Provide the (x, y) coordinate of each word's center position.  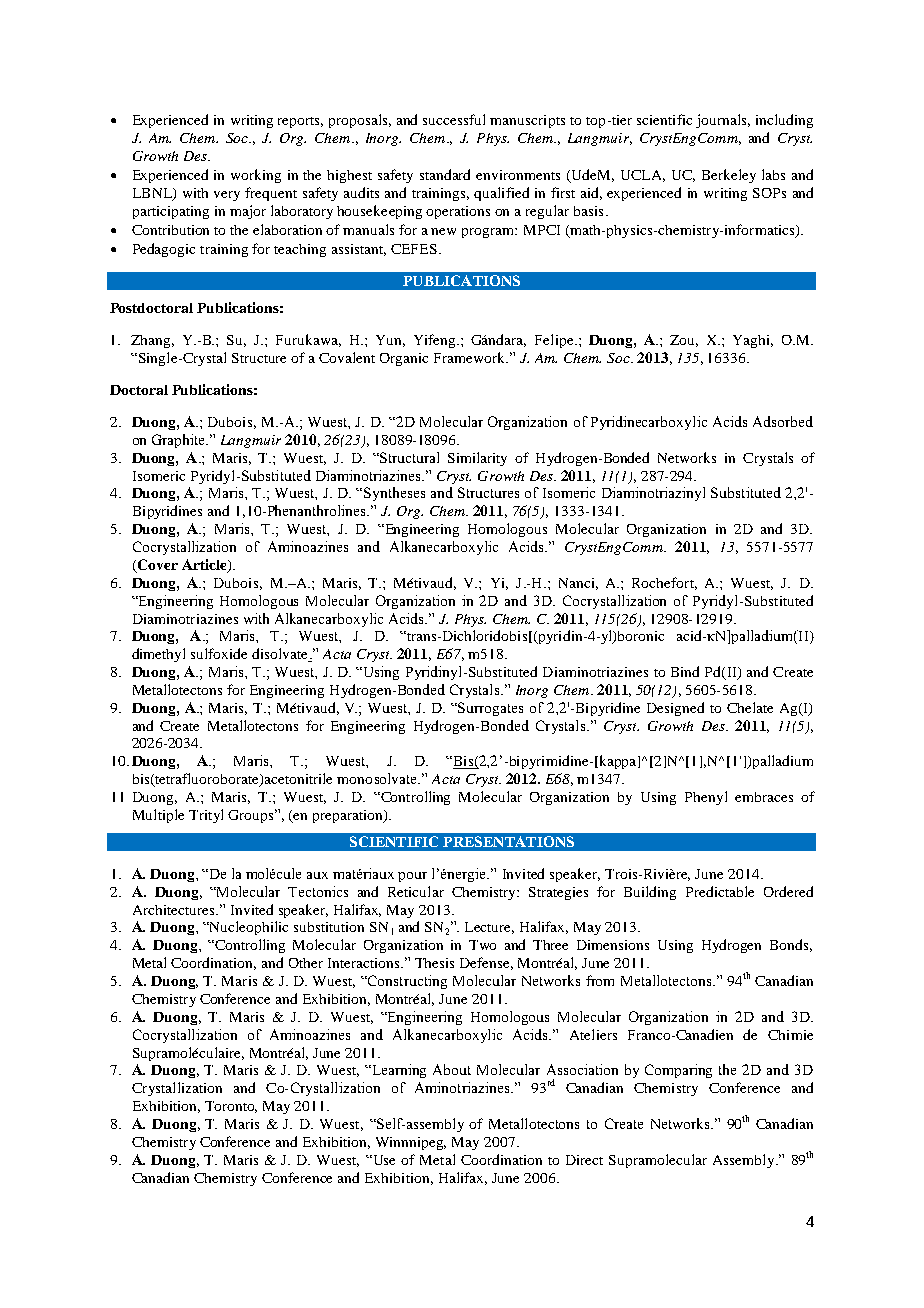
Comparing (678, 1071)
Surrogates (490, 709)
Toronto (231, 1107)
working (256, 176)
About (452, 1069)
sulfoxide (219, 653)
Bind (685, 671)
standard (445, 174)
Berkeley (729, 176)
